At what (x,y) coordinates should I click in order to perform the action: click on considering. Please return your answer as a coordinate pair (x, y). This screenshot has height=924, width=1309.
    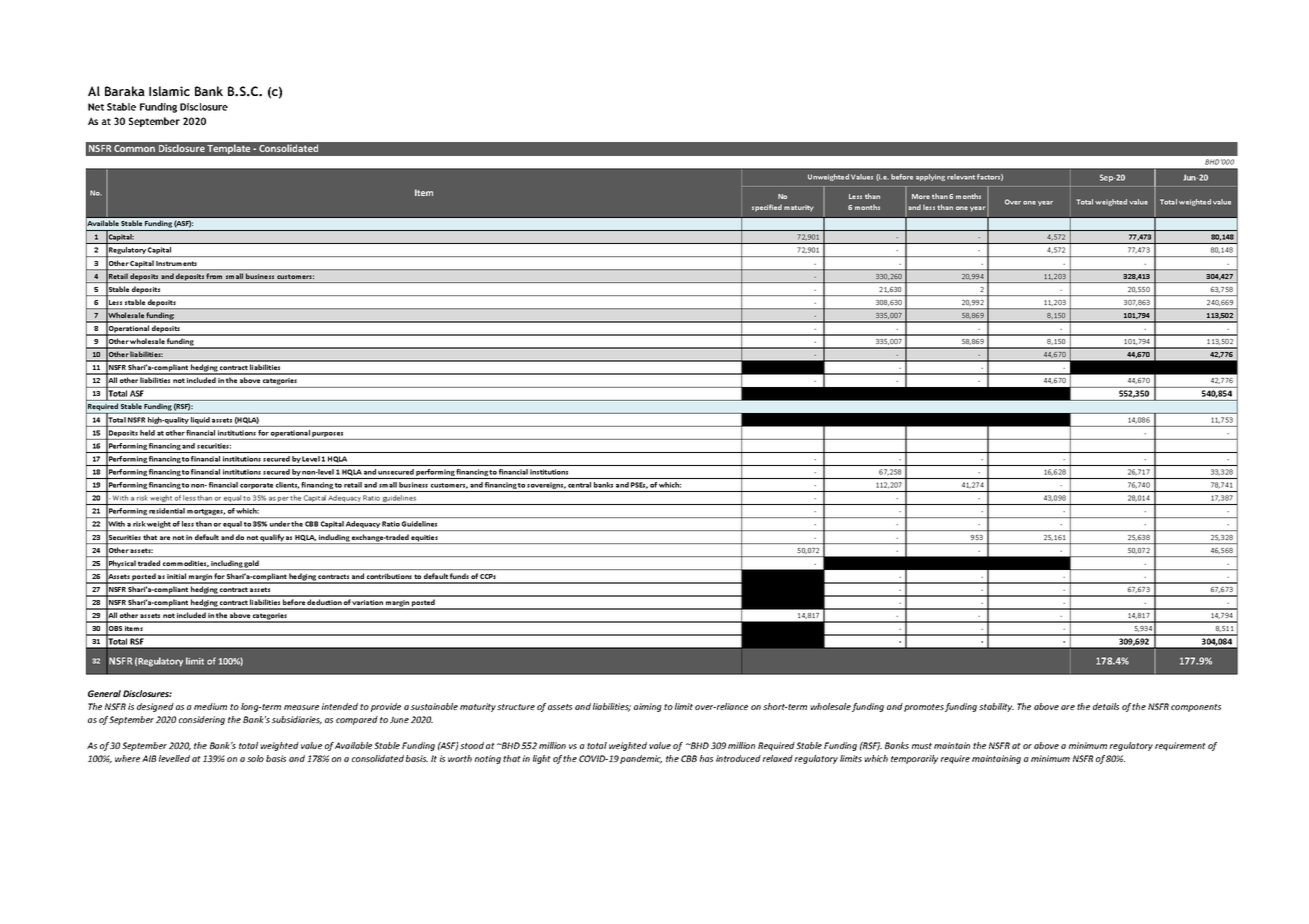
    Looking at the image, I should click on (202, 720).
